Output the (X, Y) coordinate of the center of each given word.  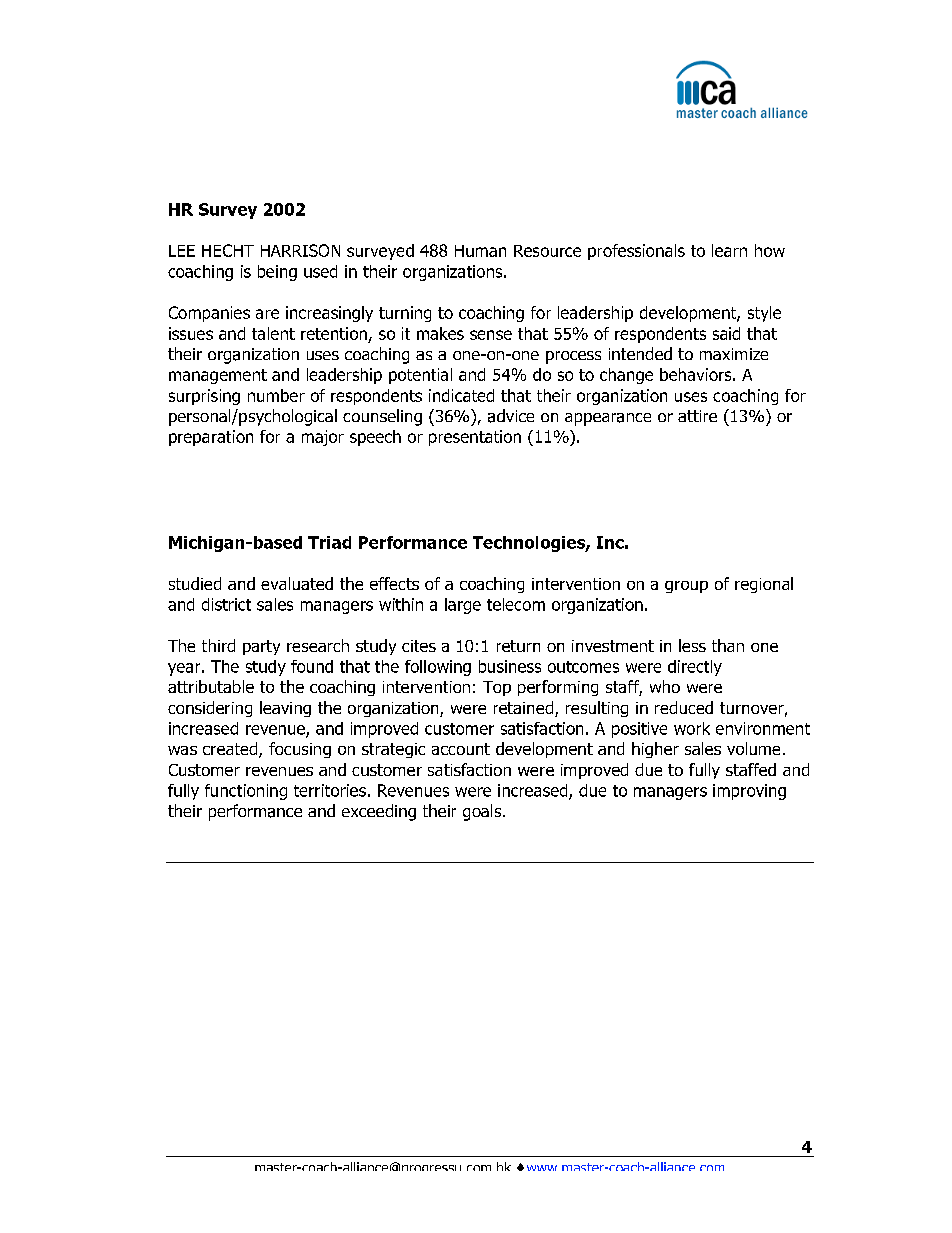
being (277, 273)
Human (480, 251)
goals (483, 812)
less (692, 645)
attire (697, 416)
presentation (475, 438)
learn (729, 250)
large (463, 606)
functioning (246, 792)
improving (749, 792)
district (226, 604)
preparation (211, 438)
